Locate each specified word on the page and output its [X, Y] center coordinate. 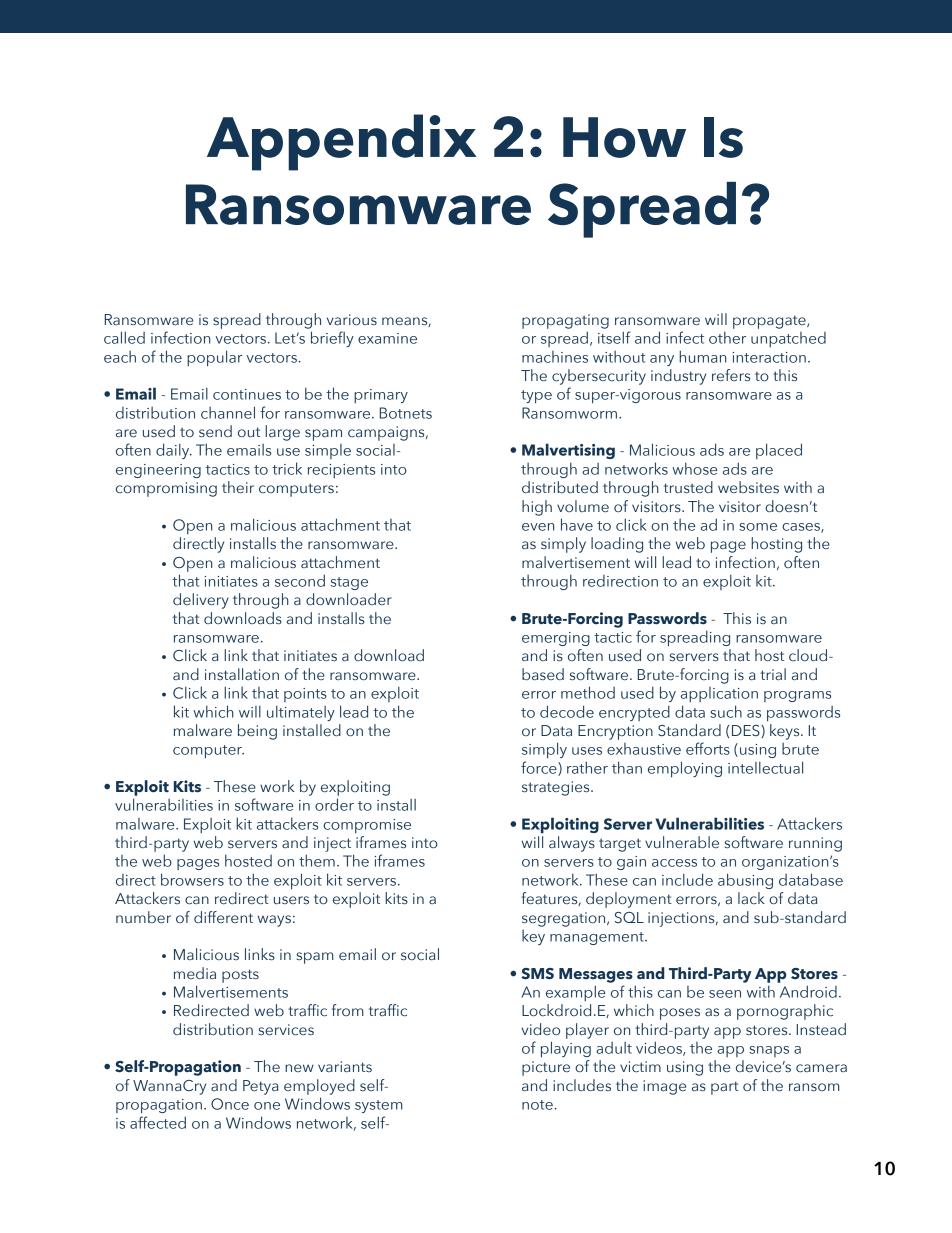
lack [751, 898]
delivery [201, 601]
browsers [192, 879]
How [624, 137]
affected [158, 1122]
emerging [556, 639]
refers [731, 375]
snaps [769, 1051]
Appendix [342, 142]
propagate [770, 322]
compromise [367, 826]
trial [773, 674]
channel [228, 412]
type [536, 397]
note [538, 1105]
